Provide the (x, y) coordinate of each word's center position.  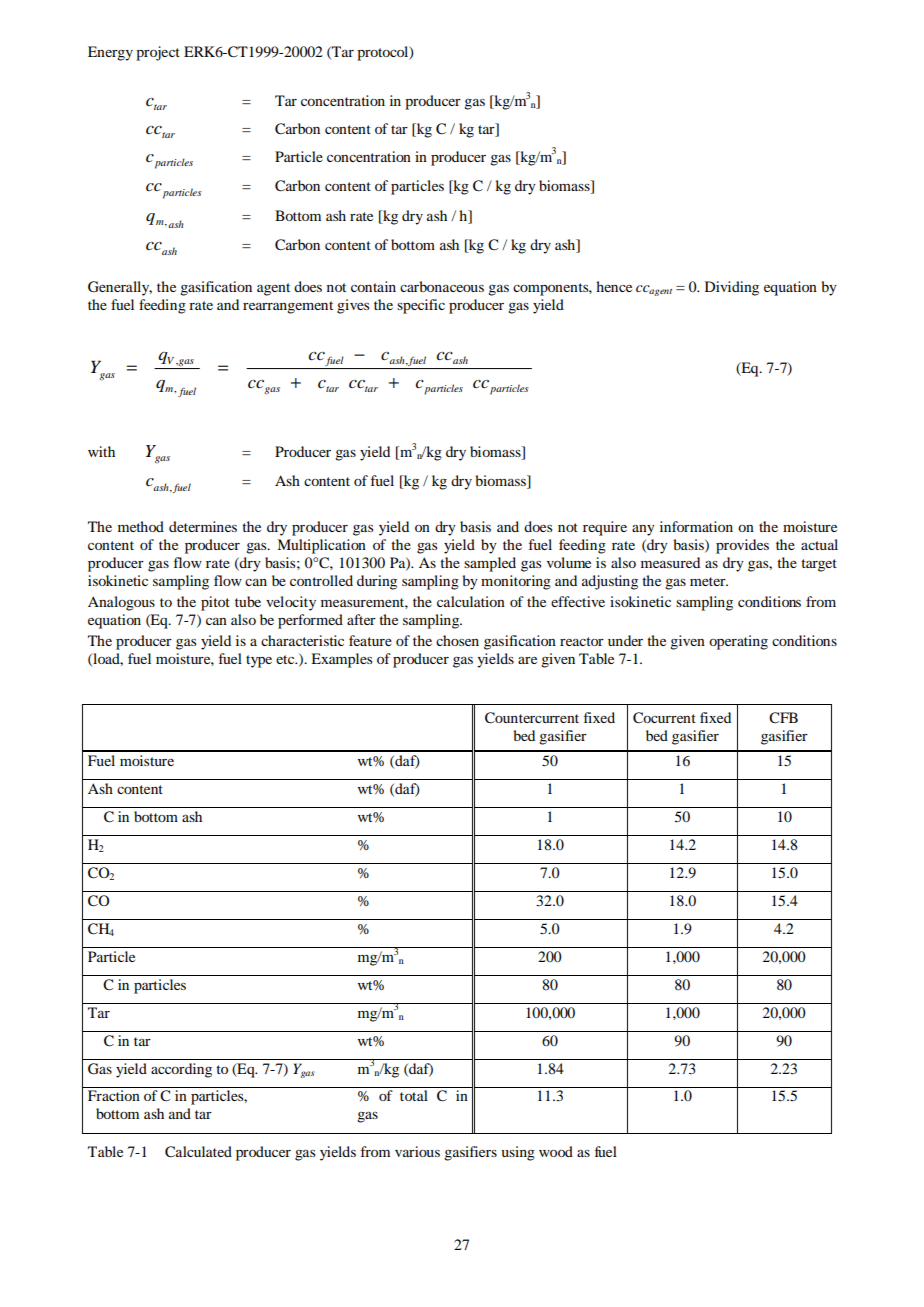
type (259, 661)
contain (373, 286)
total (414, 1095)
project (158, 53)
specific (421, 306)
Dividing (732, 288)
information (696, 526)
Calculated (198, 1152)
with (101, 451)
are (527, 660)
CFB (783, 718)
